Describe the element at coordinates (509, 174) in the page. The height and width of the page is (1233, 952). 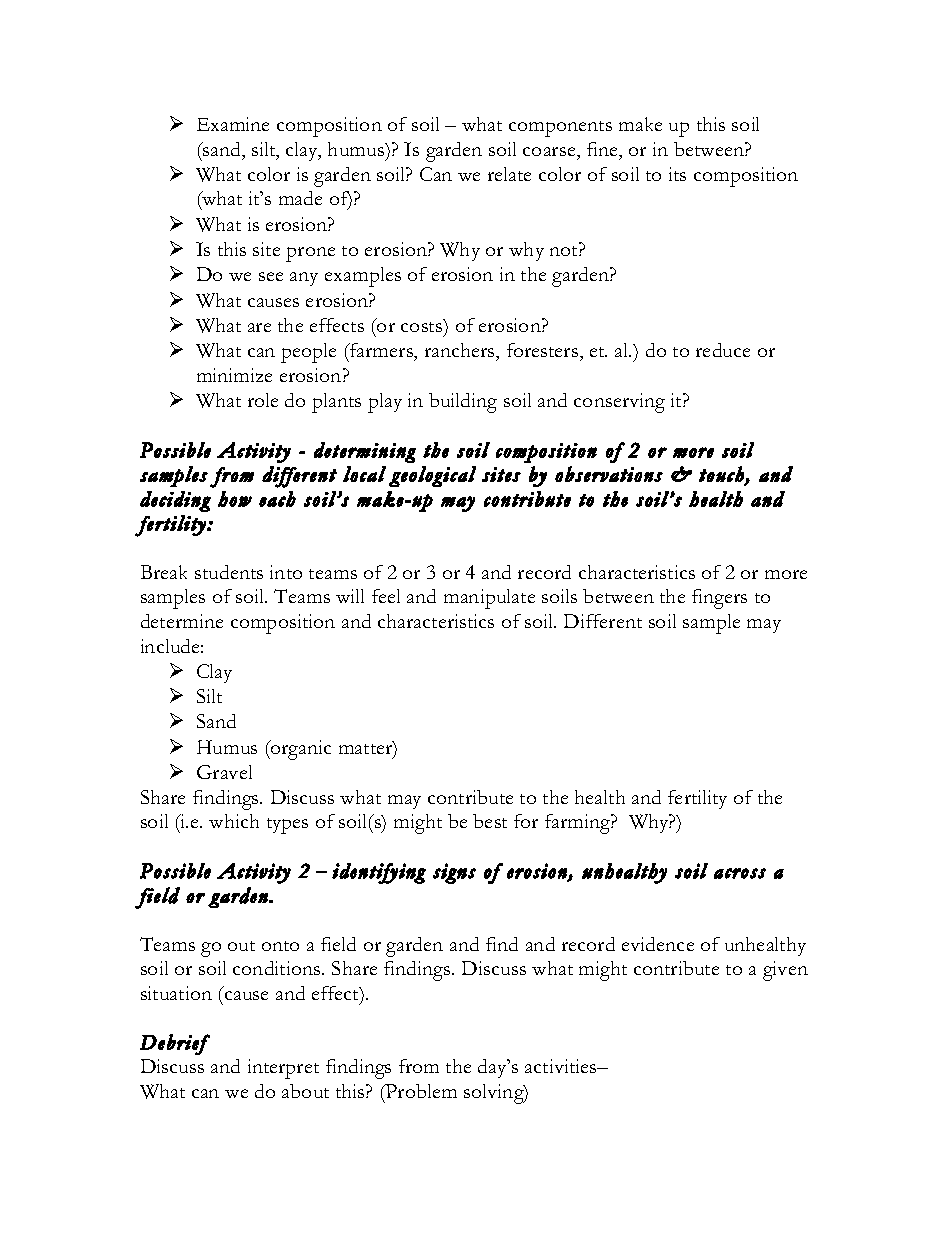
I see `relate` at that location.
